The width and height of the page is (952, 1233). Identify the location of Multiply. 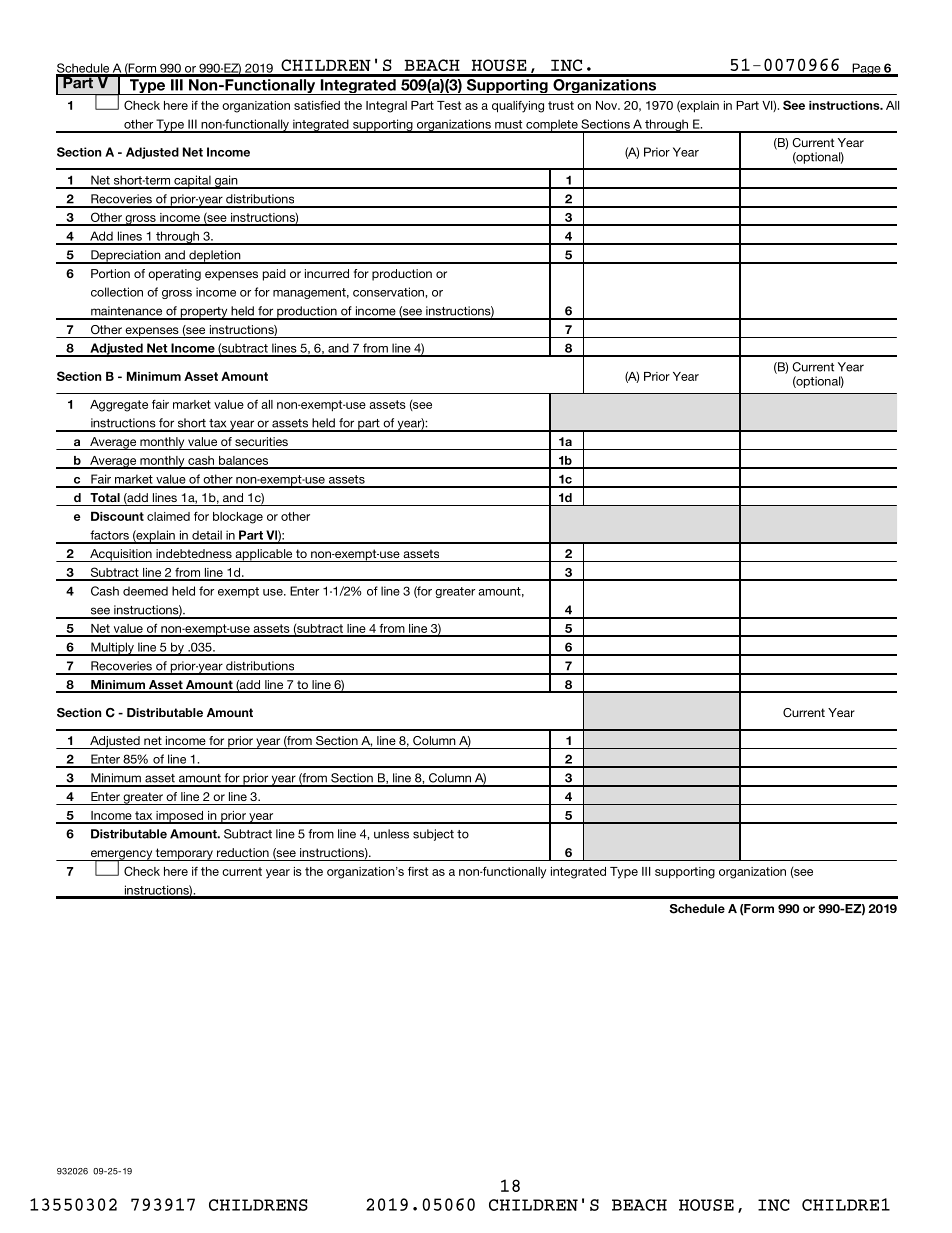
(112, 649).
